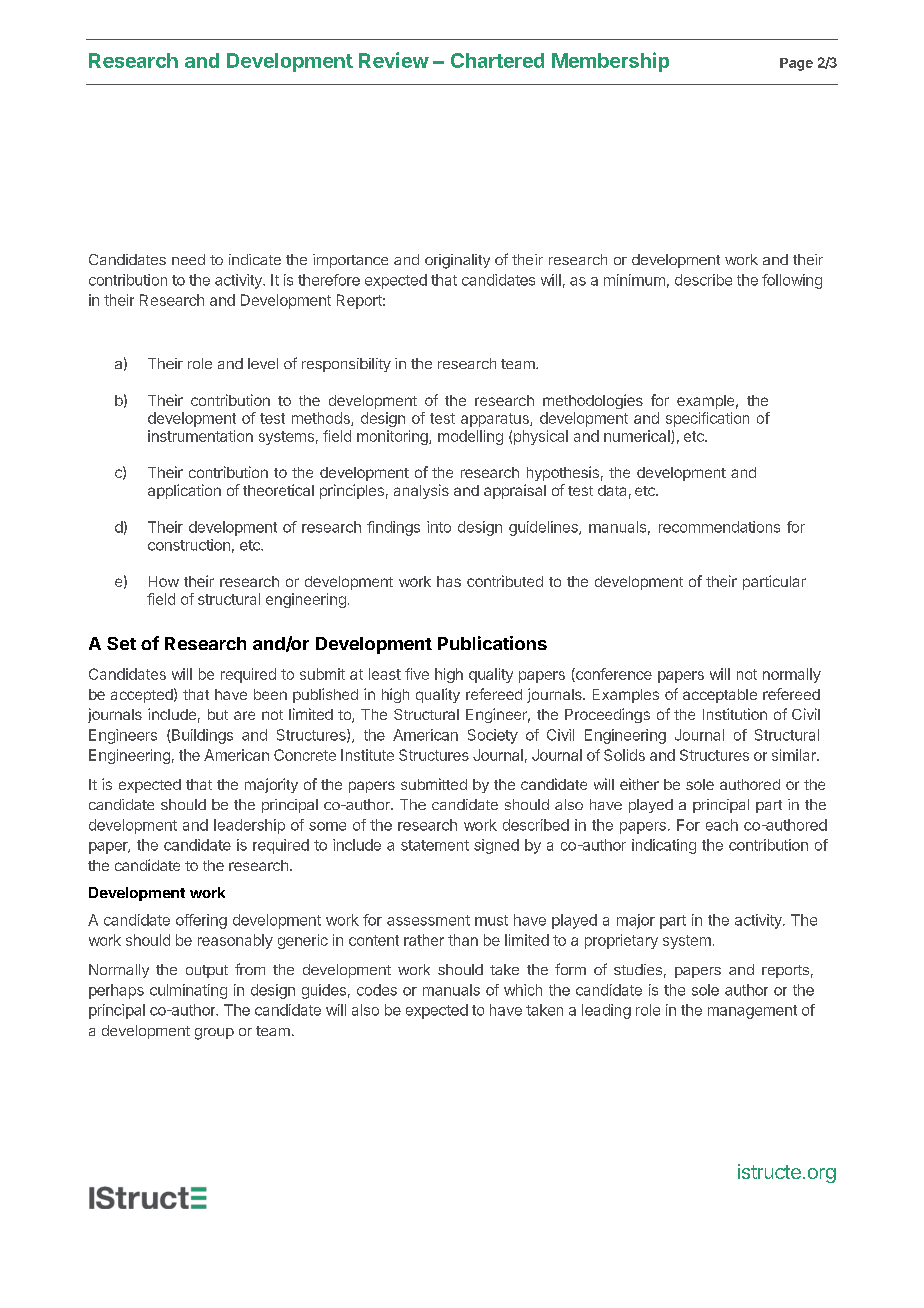 This screenshot has height=1308, width=924. I want to click on Page, so click(796, 64).
